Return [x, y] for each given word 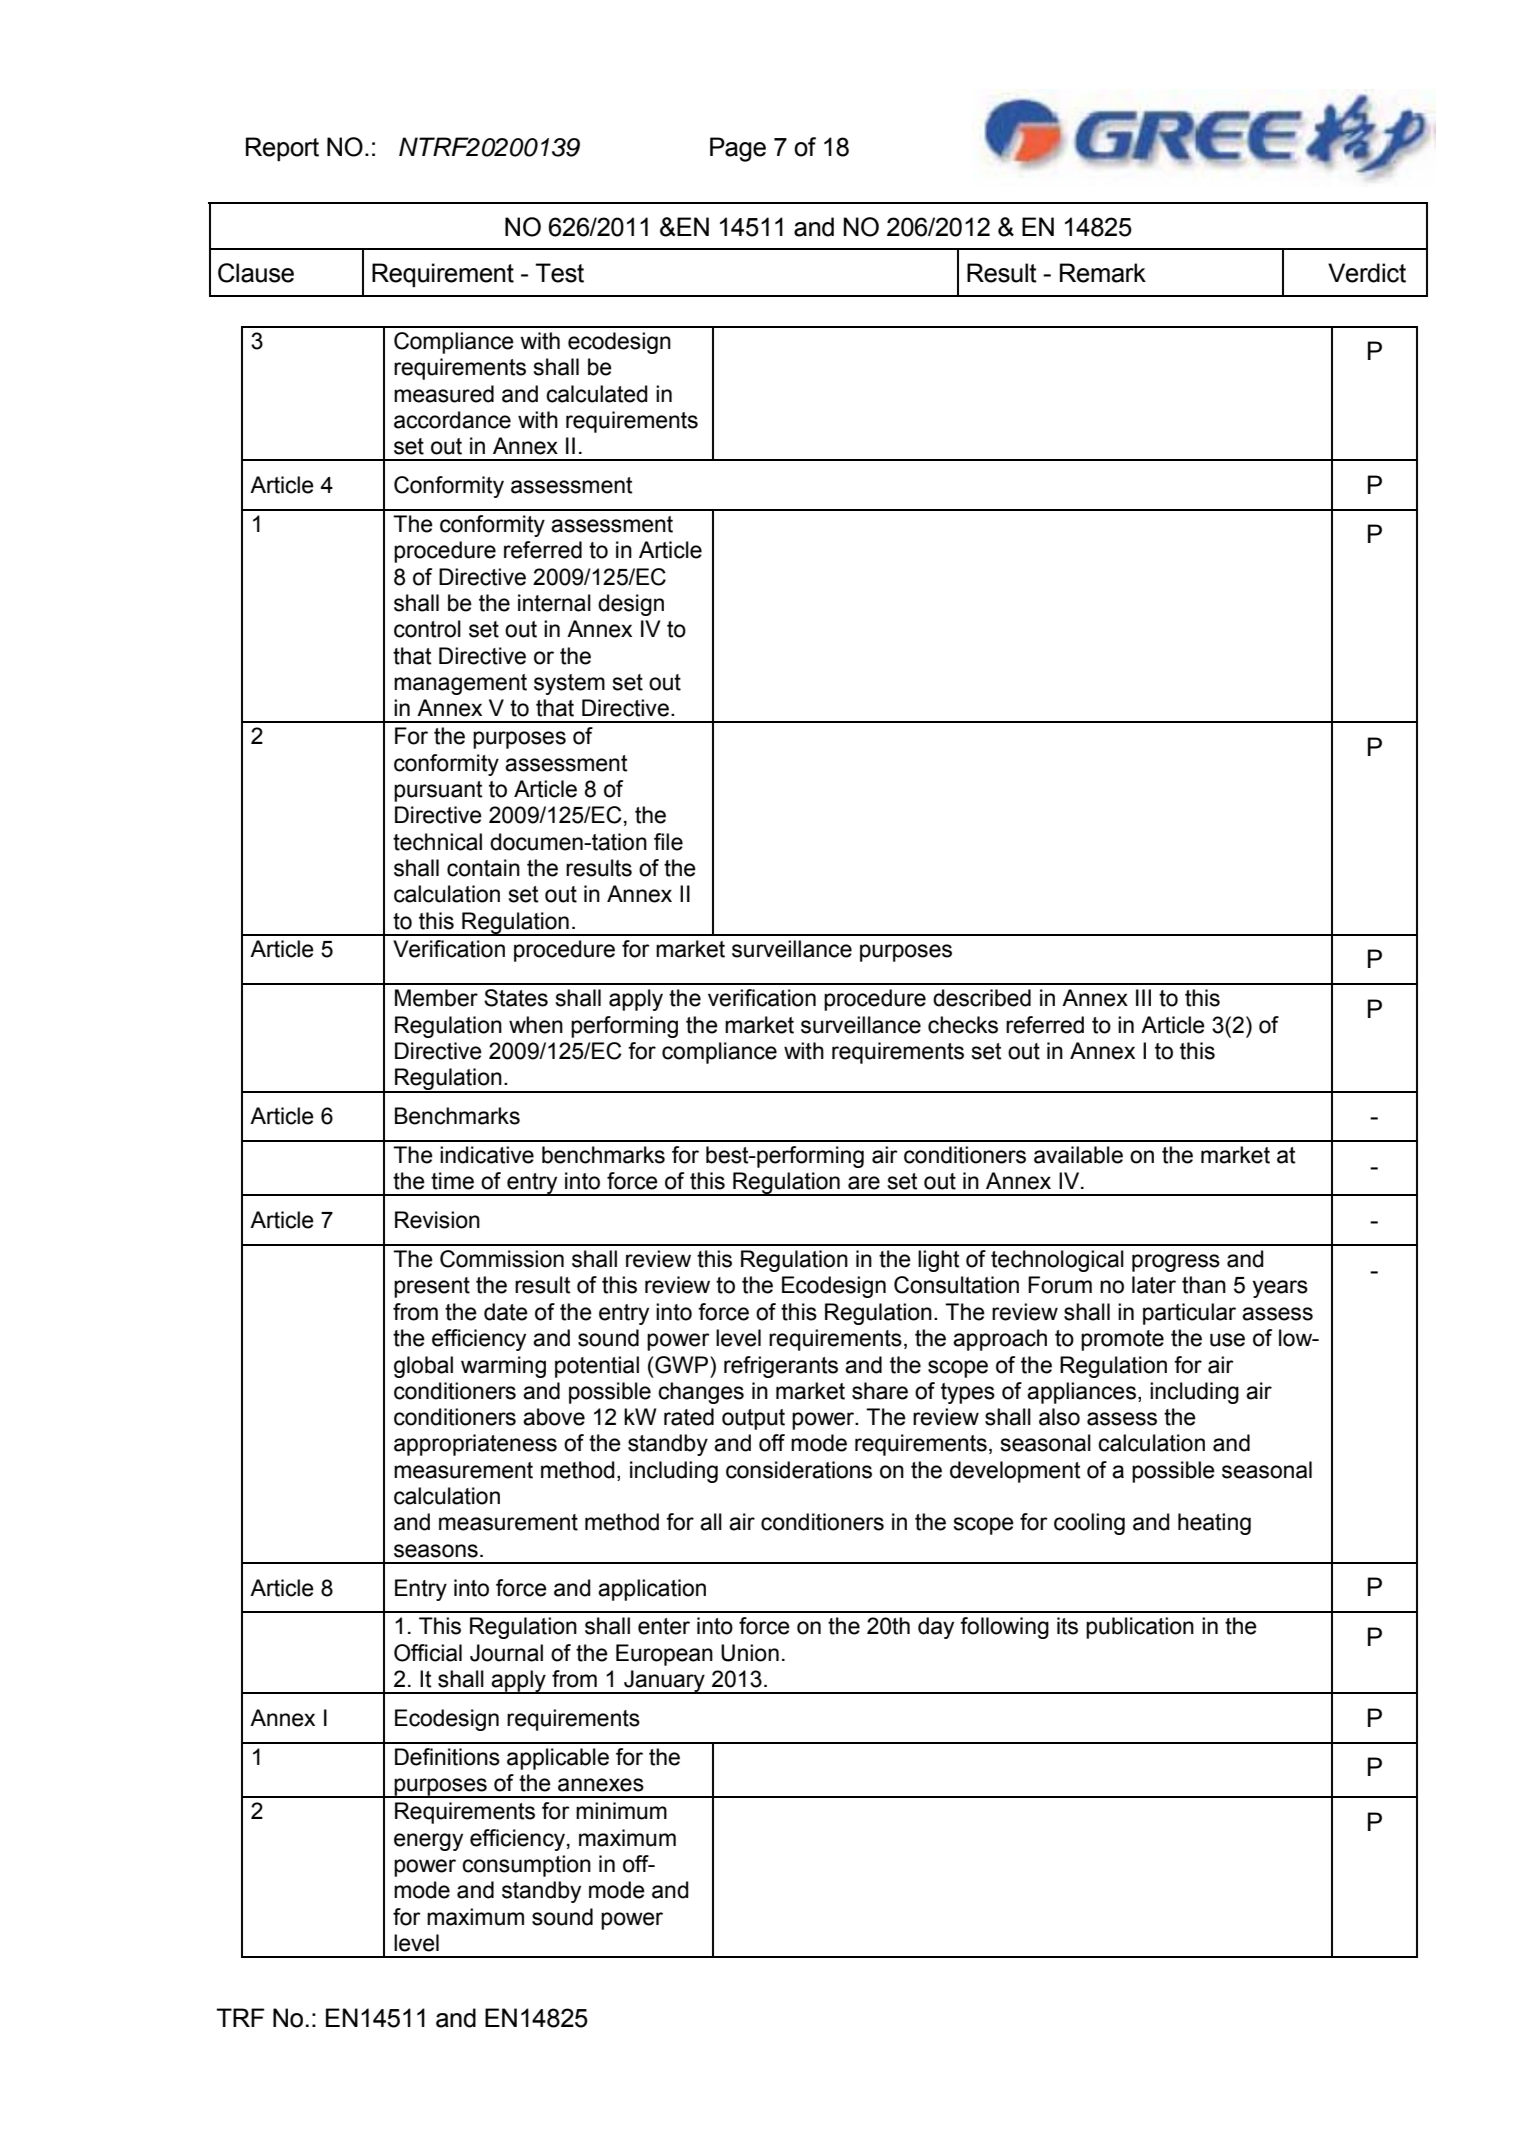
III [1143, 997]
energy [428, 1842]
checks [963, 1025]
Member [436, 998]
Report [282, 149]
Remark [1103, 273]
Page [738, 149]
